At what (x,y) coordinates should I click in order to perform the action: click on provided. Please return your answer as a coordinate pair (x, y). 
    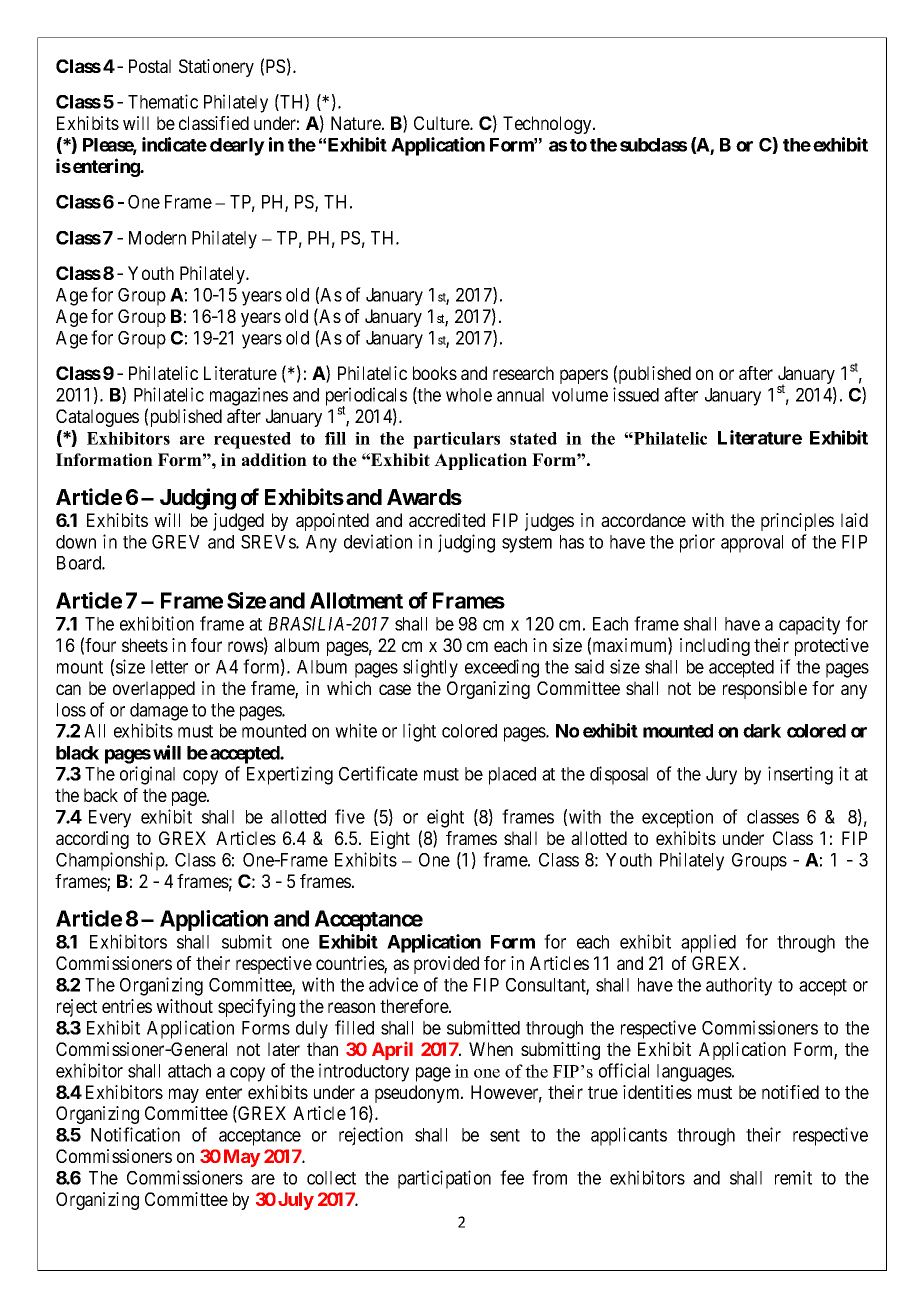
    Looking at the image, I should click on (446, 965).
